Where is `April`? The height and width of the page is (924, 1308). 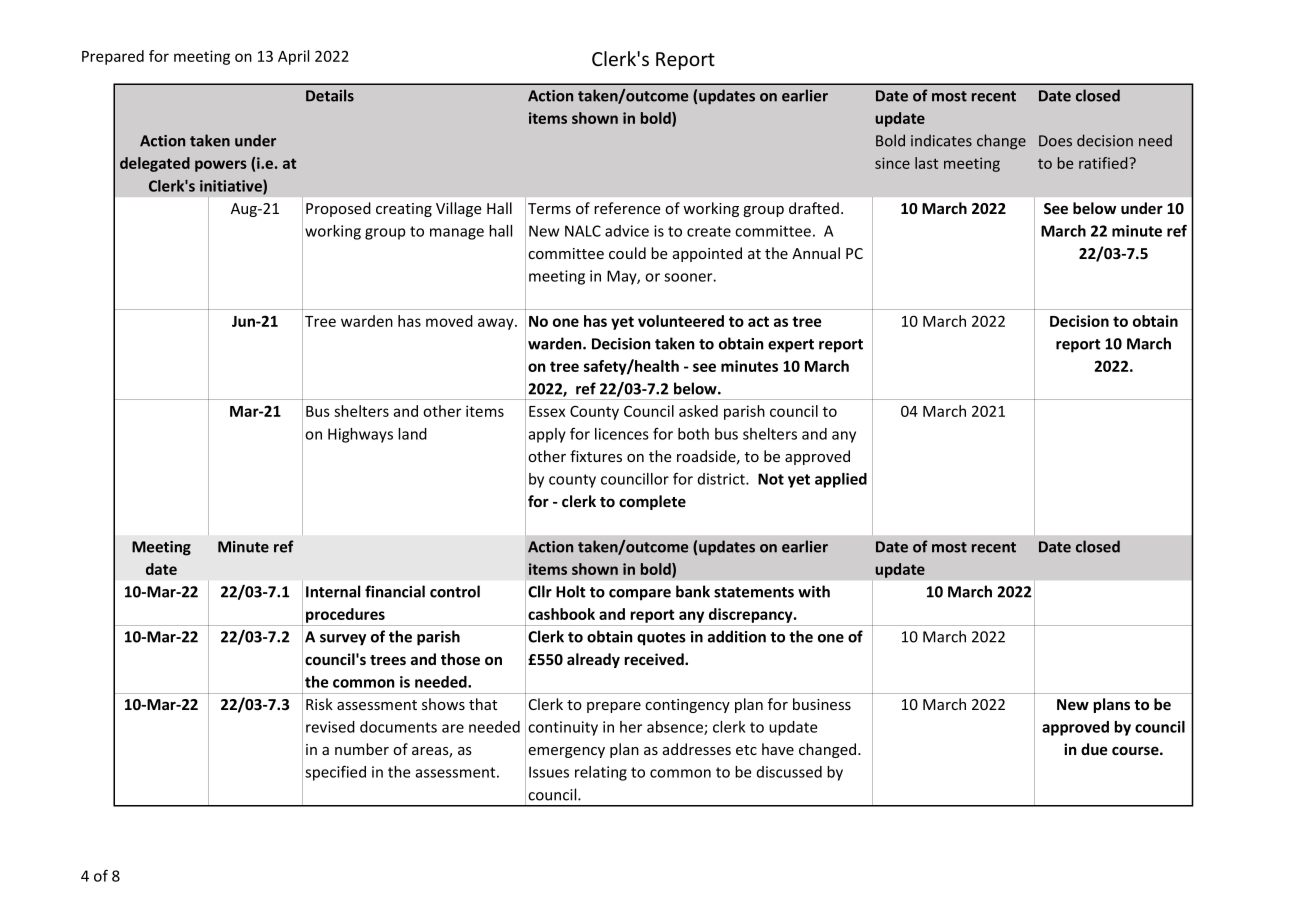
April is located at coordinates (293, 57).
